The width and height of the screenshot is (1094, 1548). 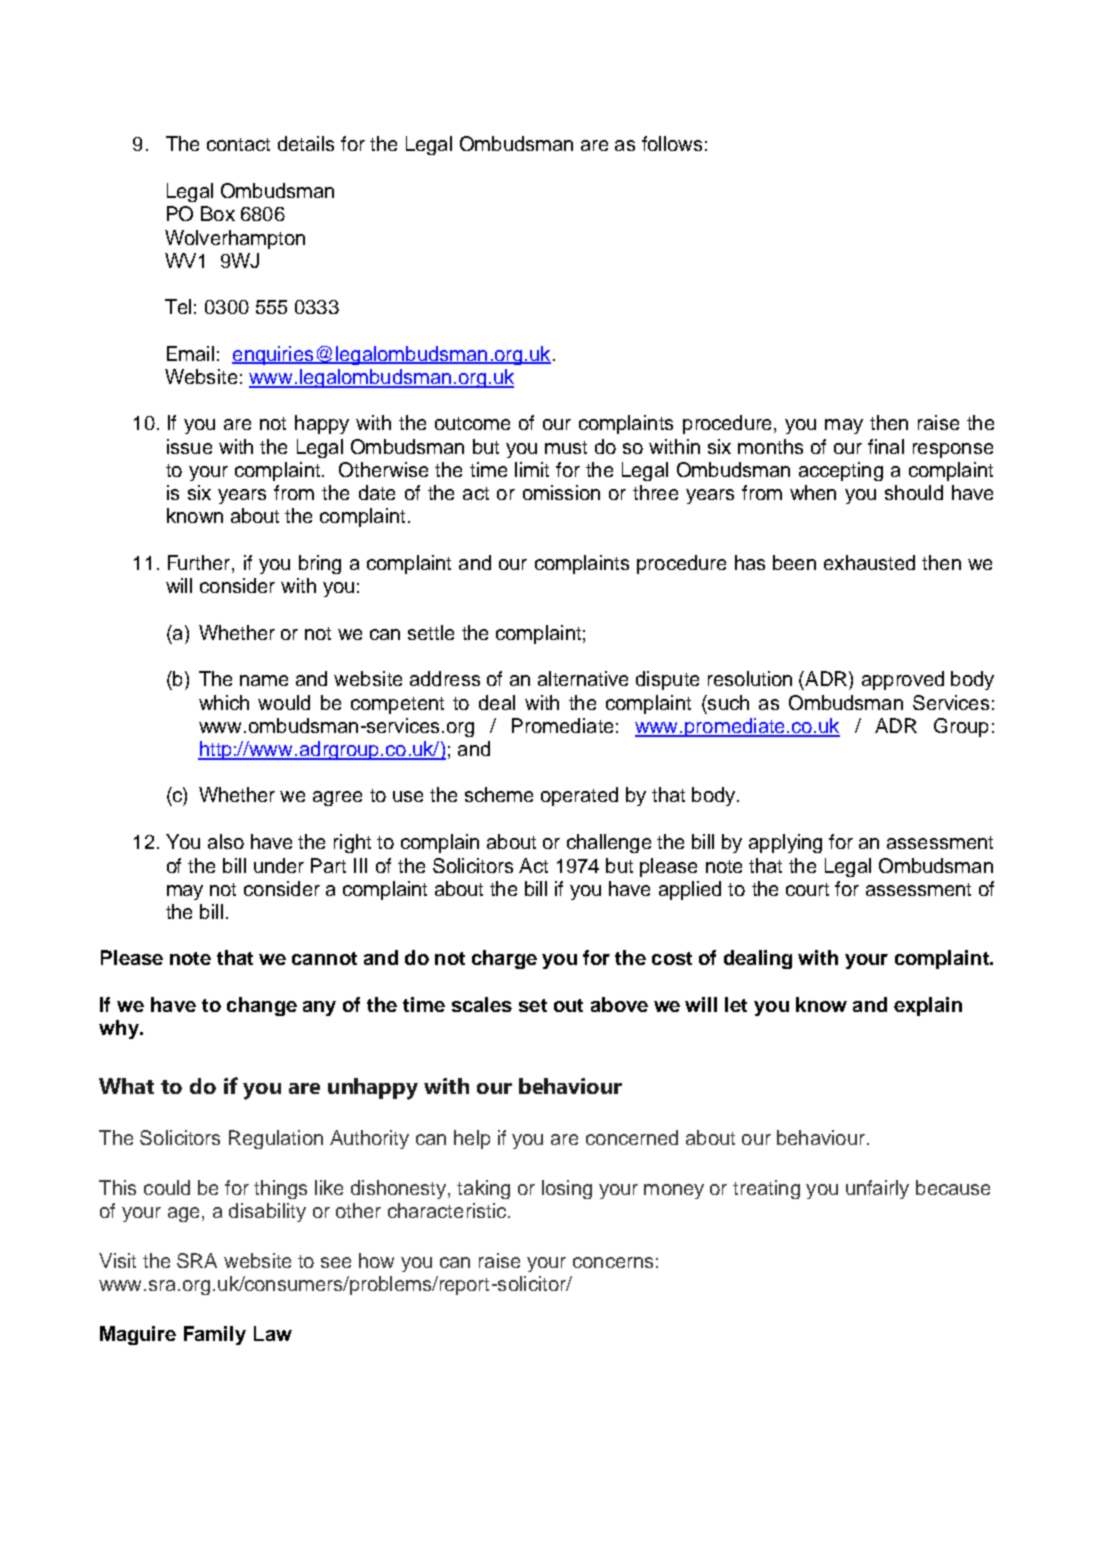 I want to click on final, so click(x=886, y=446).
